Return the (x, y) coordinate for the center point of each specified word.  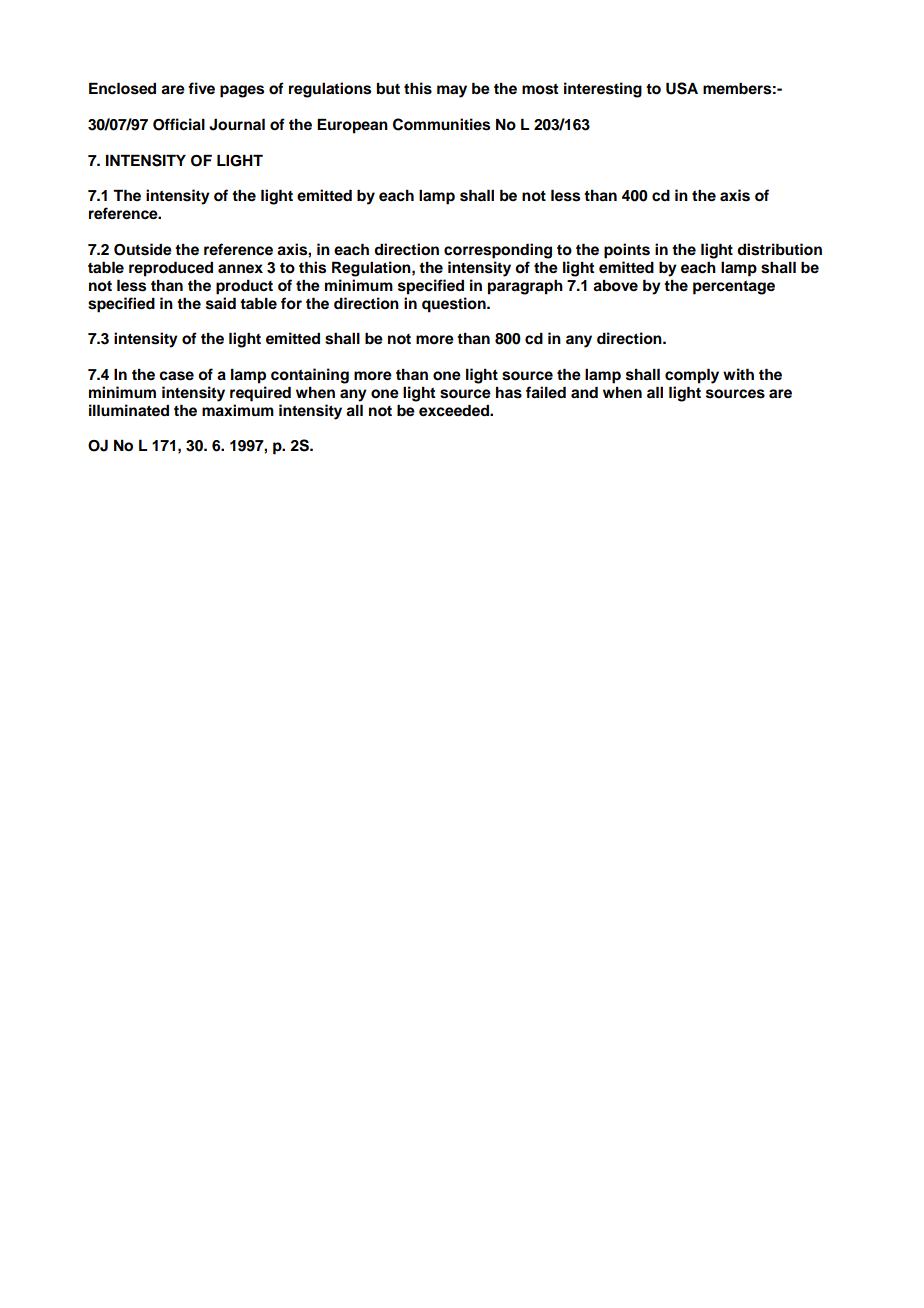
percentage (734, 287)
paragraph (525, 287)
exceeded (455, 410)
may (452, 91)
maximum (238, 410)
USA (682, 88)
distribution (779, 249)
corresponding (498, 251)
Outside (143, 249)
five (201, 88)
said (221, 303)
